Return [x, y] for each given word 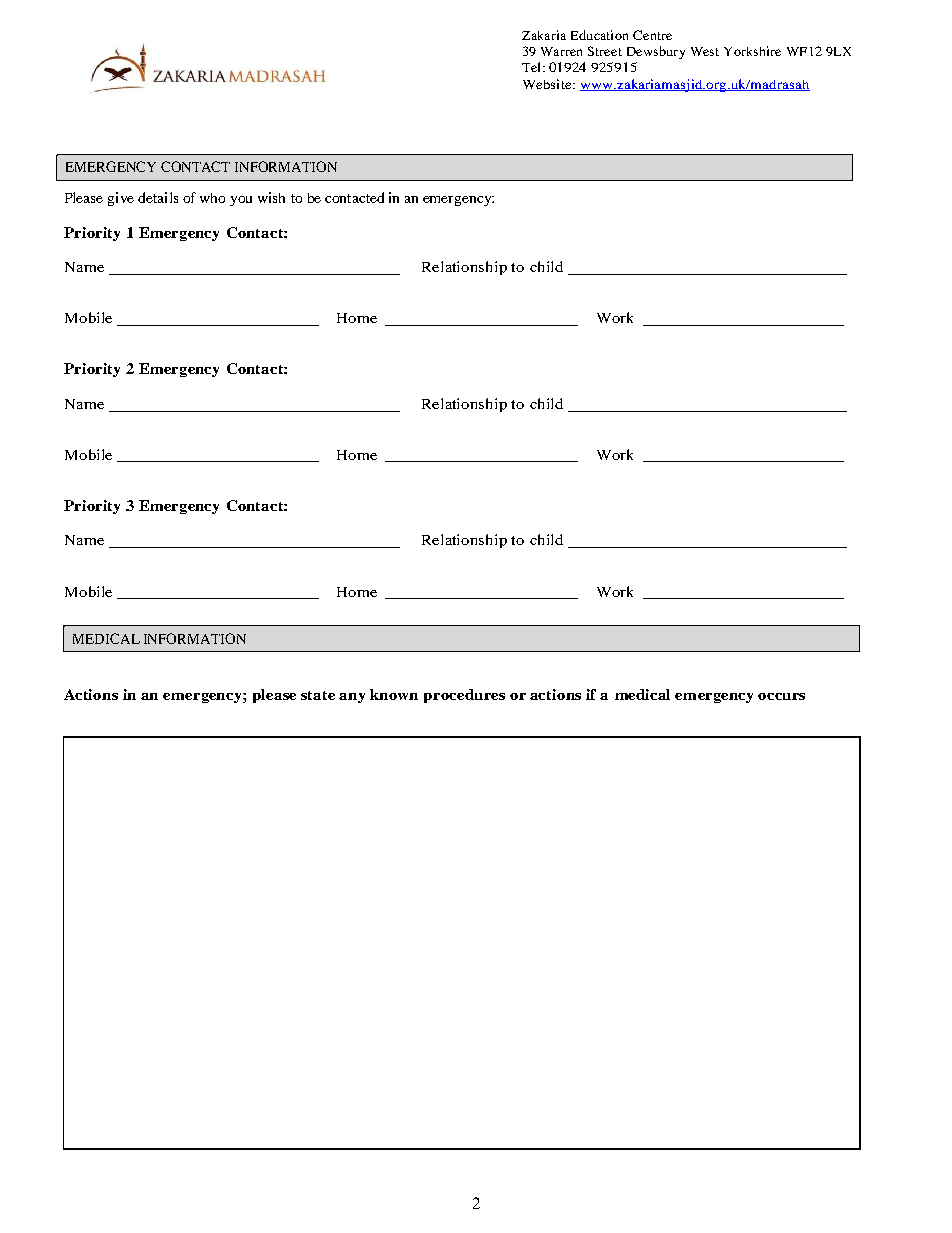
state [318, 695]
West [705, 51]
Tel [531, 67]
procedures [464, 696]
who [212, 198]
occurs [781, 696]
